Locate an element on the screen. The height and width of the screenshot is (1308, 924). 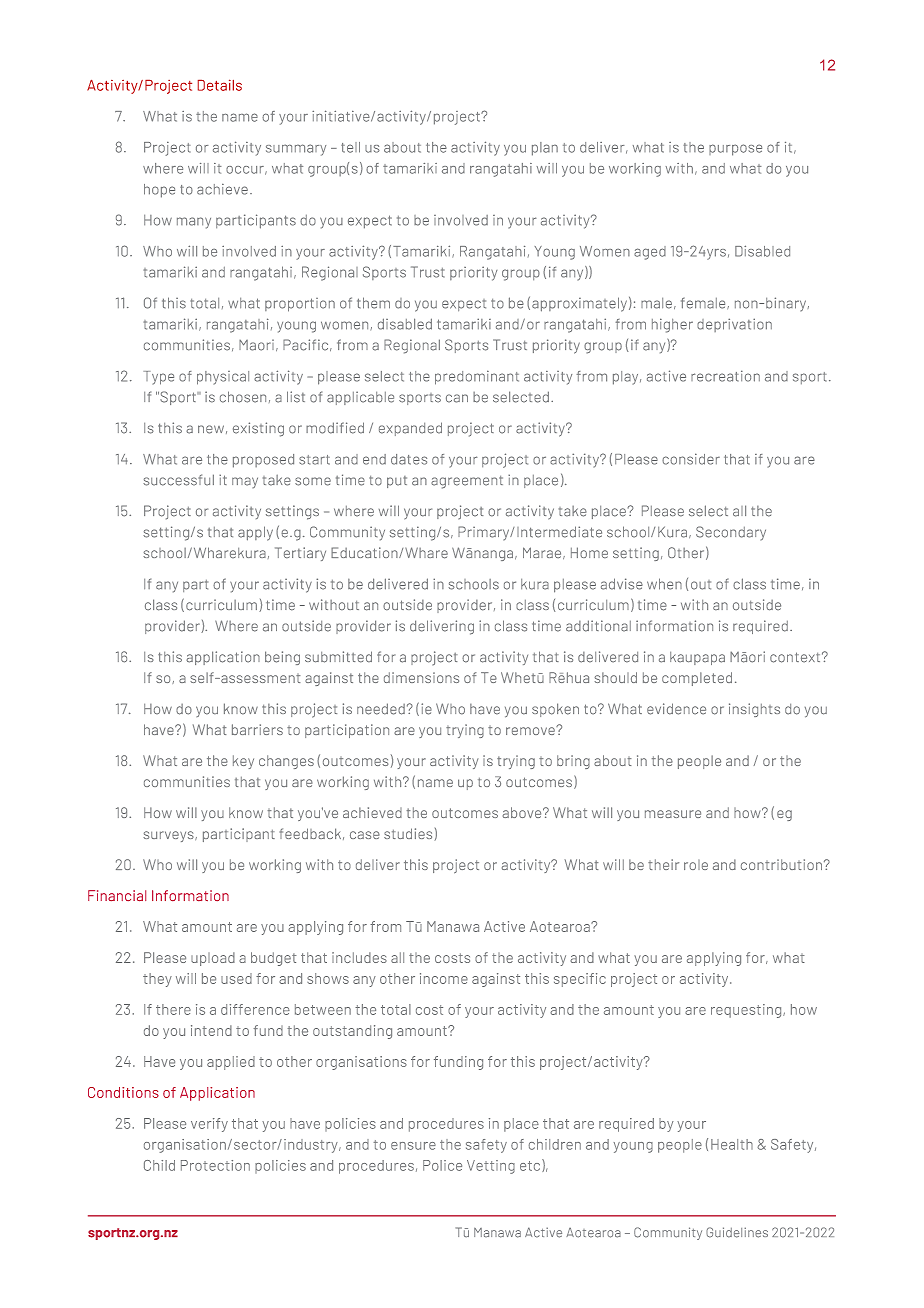
physical is located at coordinates (223, 378).
